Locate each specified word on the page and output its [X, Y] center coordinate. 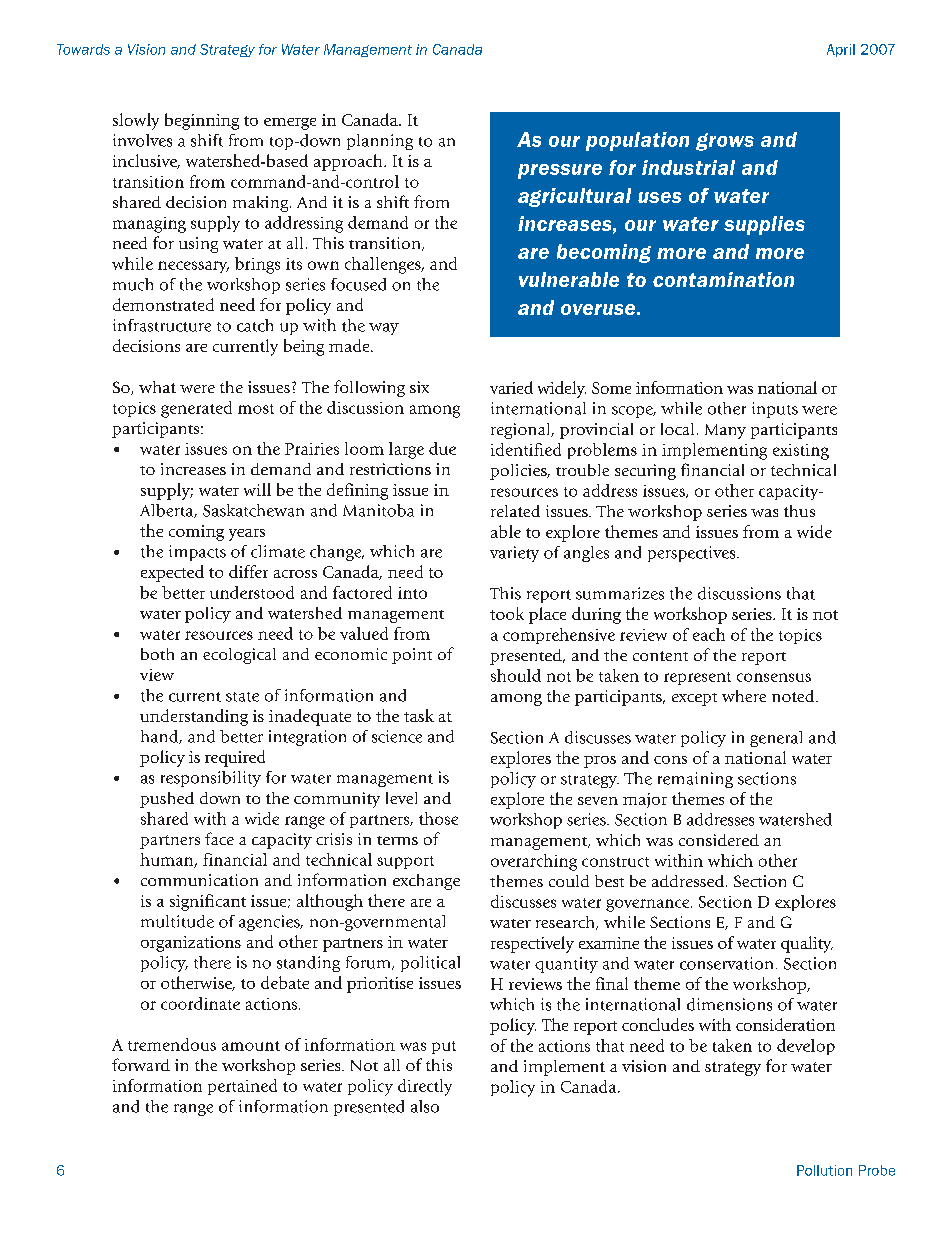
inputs [775, 410]
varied [511, 387]
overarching [534, 862]
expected [172, 573]
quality [807, 944]
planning [380, 142]
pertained [242, 1087]
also [425, 1106]
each [709, 634]
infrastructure [162, 325]
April [841, 50]
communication [199, 880]
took [507, 613]
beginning [202, 121]
